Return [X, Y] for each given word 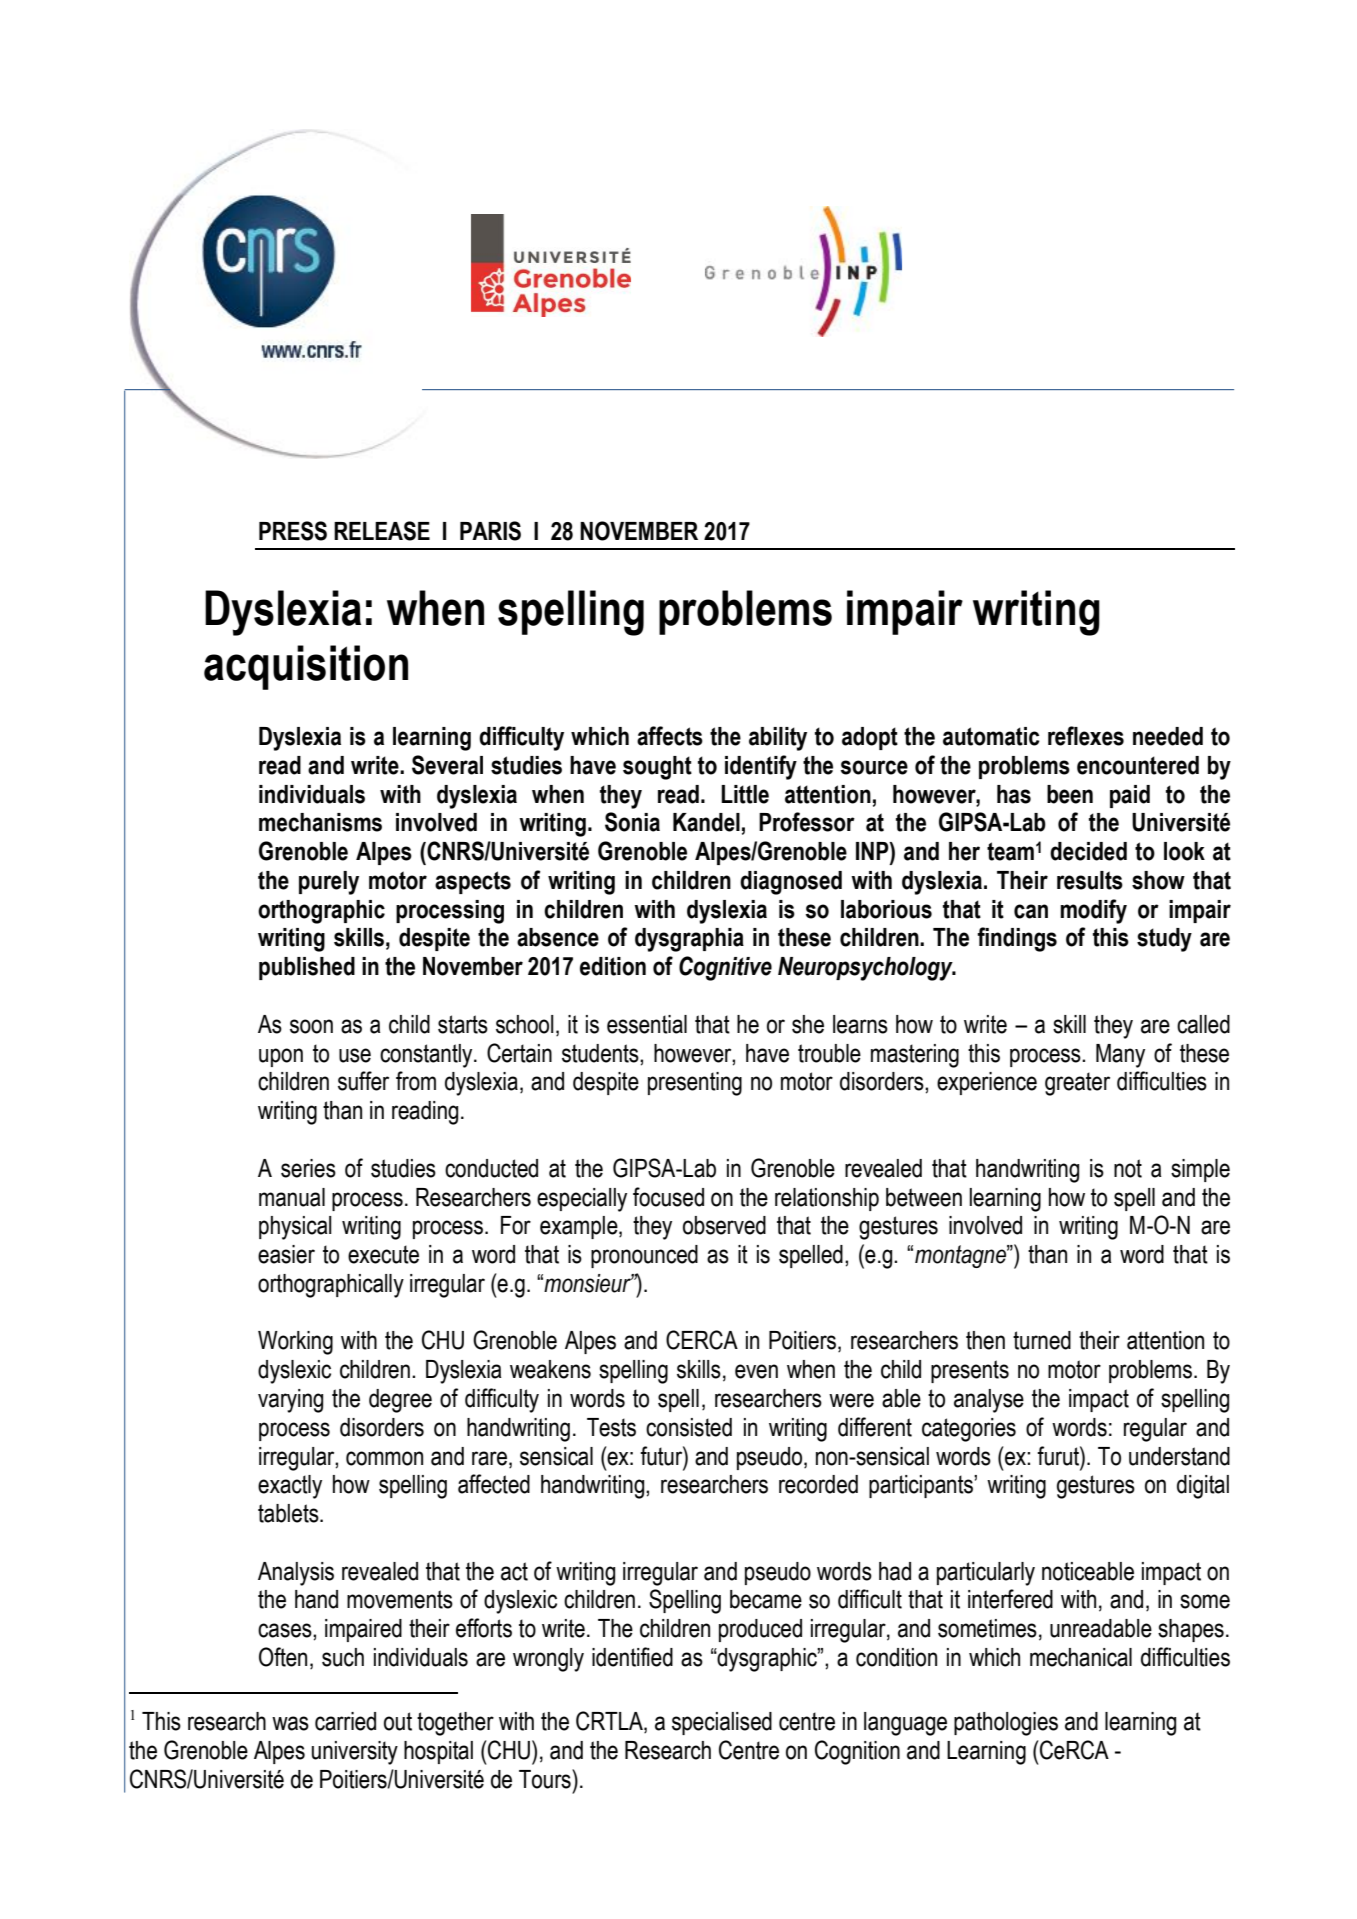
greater [1077, 1084]
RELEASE [382, 531]
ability [778, 739]
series [308, 1168]
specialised [722, 1723]
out [398, 1721]
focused [668, 1197]
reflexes [1086, 736]
